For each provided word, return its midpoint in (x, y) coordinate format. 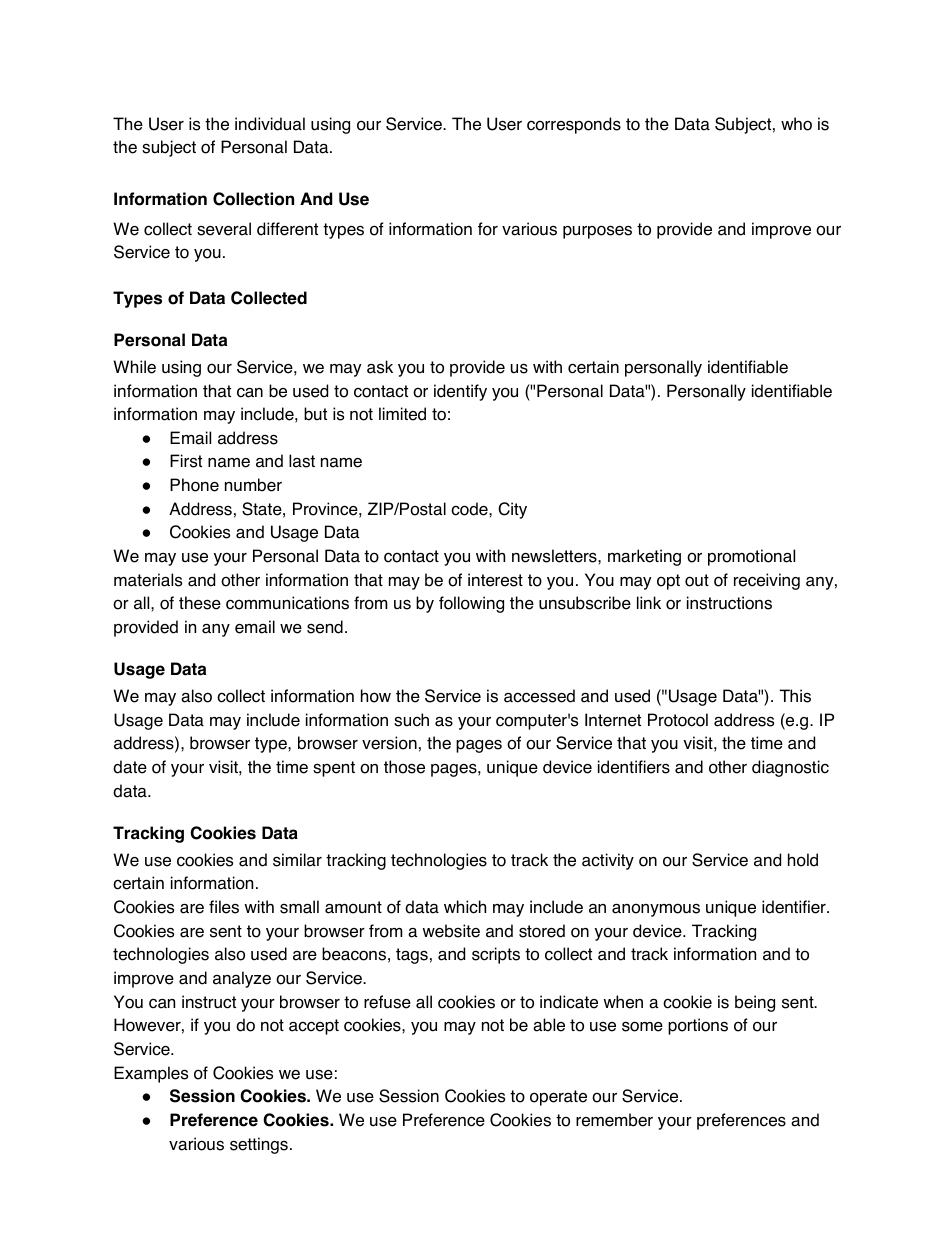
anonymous (656, 910)
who (796, 124)
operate (558, 1098)
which (465, 907)
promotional (751, 557)
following (471, 604)
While (134, 367)
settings (259, 1145)
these (200, 603)
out (697, 580)
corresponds (574, 125)
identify (460, 392)
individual (270, 124)
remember (614, 1120)
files (224, 907)
